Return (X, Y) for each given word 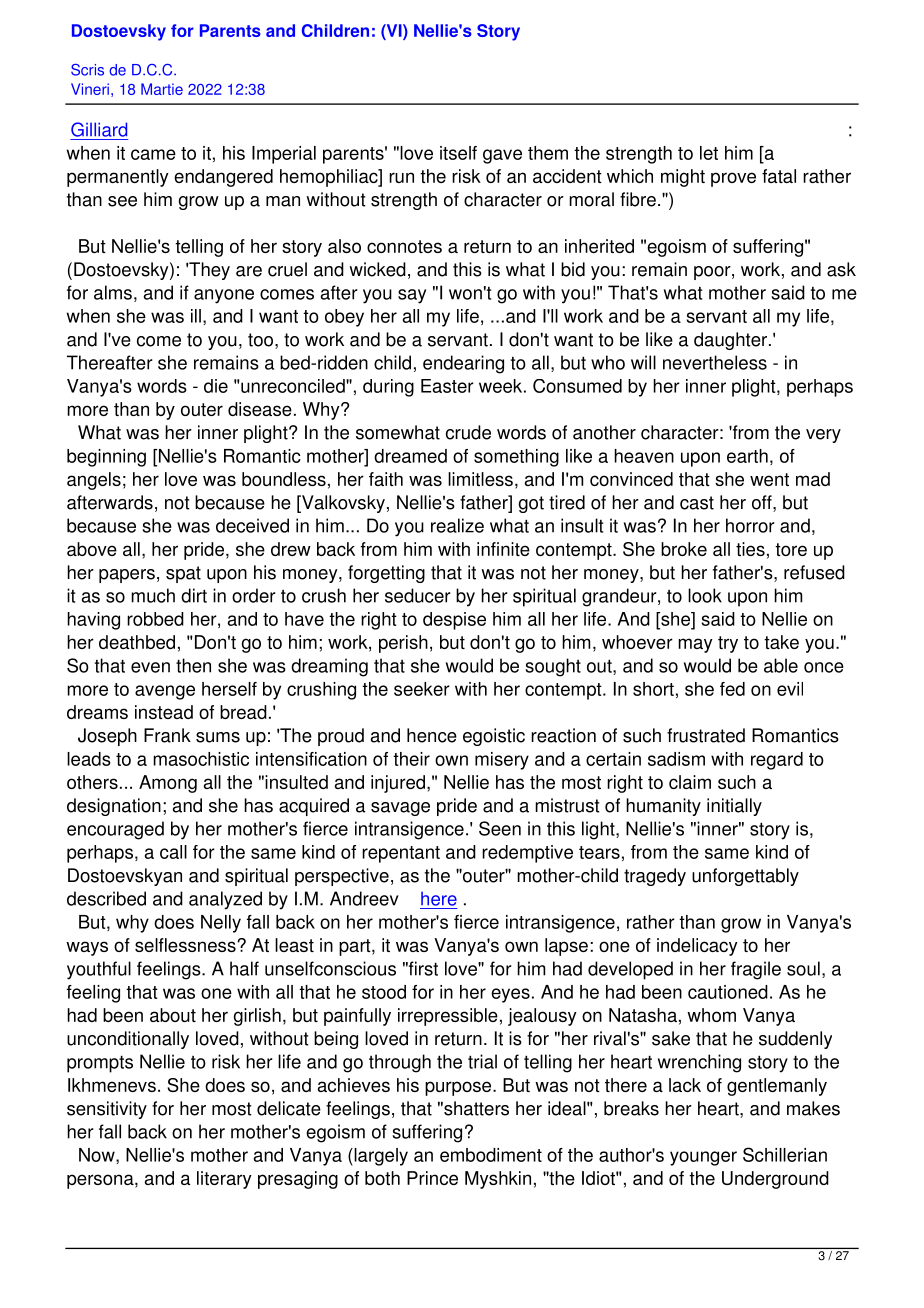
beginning (106, 458)
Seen (500, 828)
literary (224, 1180)
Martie (162, 89)
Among (168, 784)
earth (747, 456)
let (709, 153)
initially (734, 807)
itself (458, 153)
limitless (480, 479)
